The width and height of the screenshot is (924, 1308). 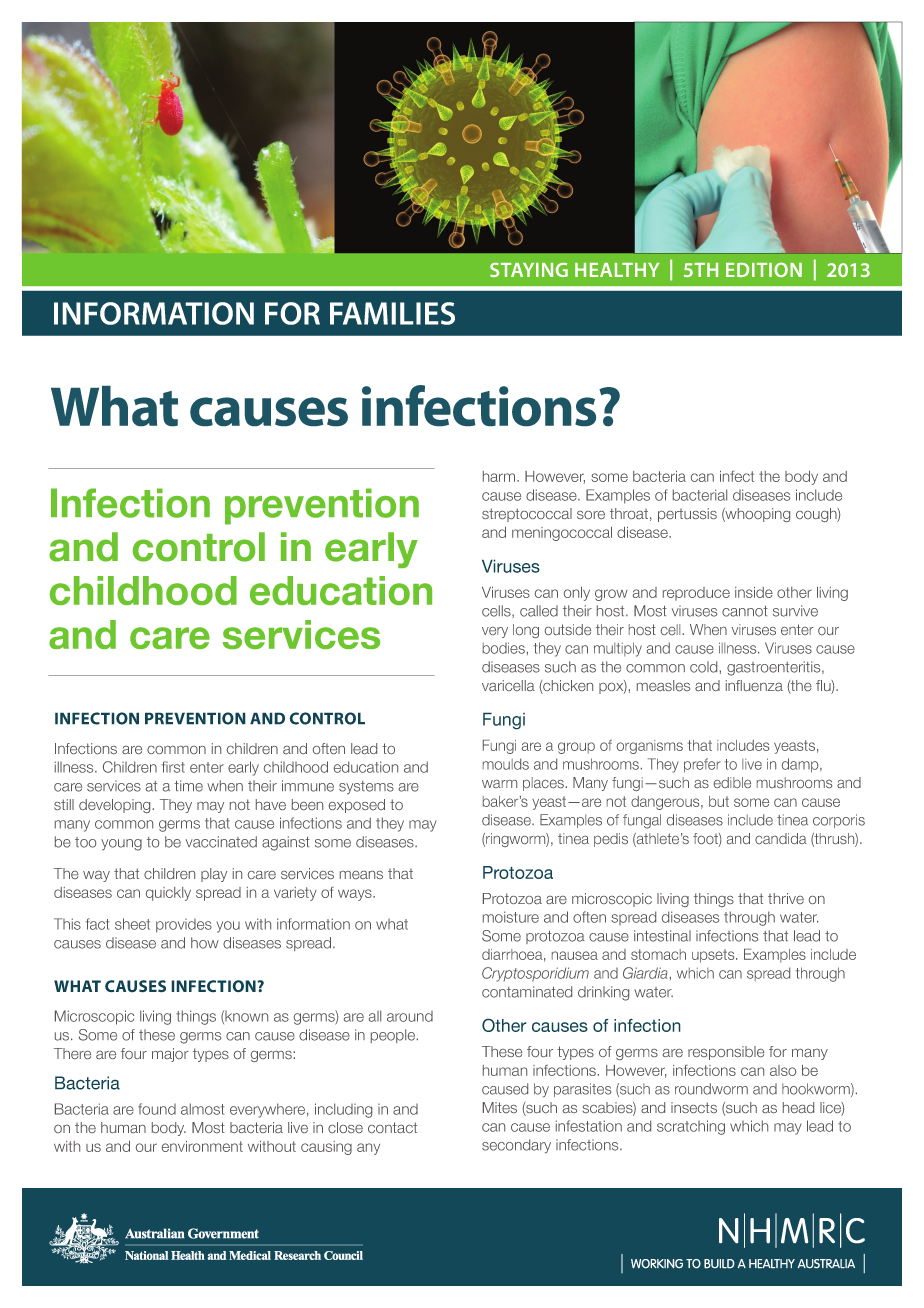 What do you see at coordinates (781, 838) in the screenshot?
I see `candida` at bounding box center [781, 838].
